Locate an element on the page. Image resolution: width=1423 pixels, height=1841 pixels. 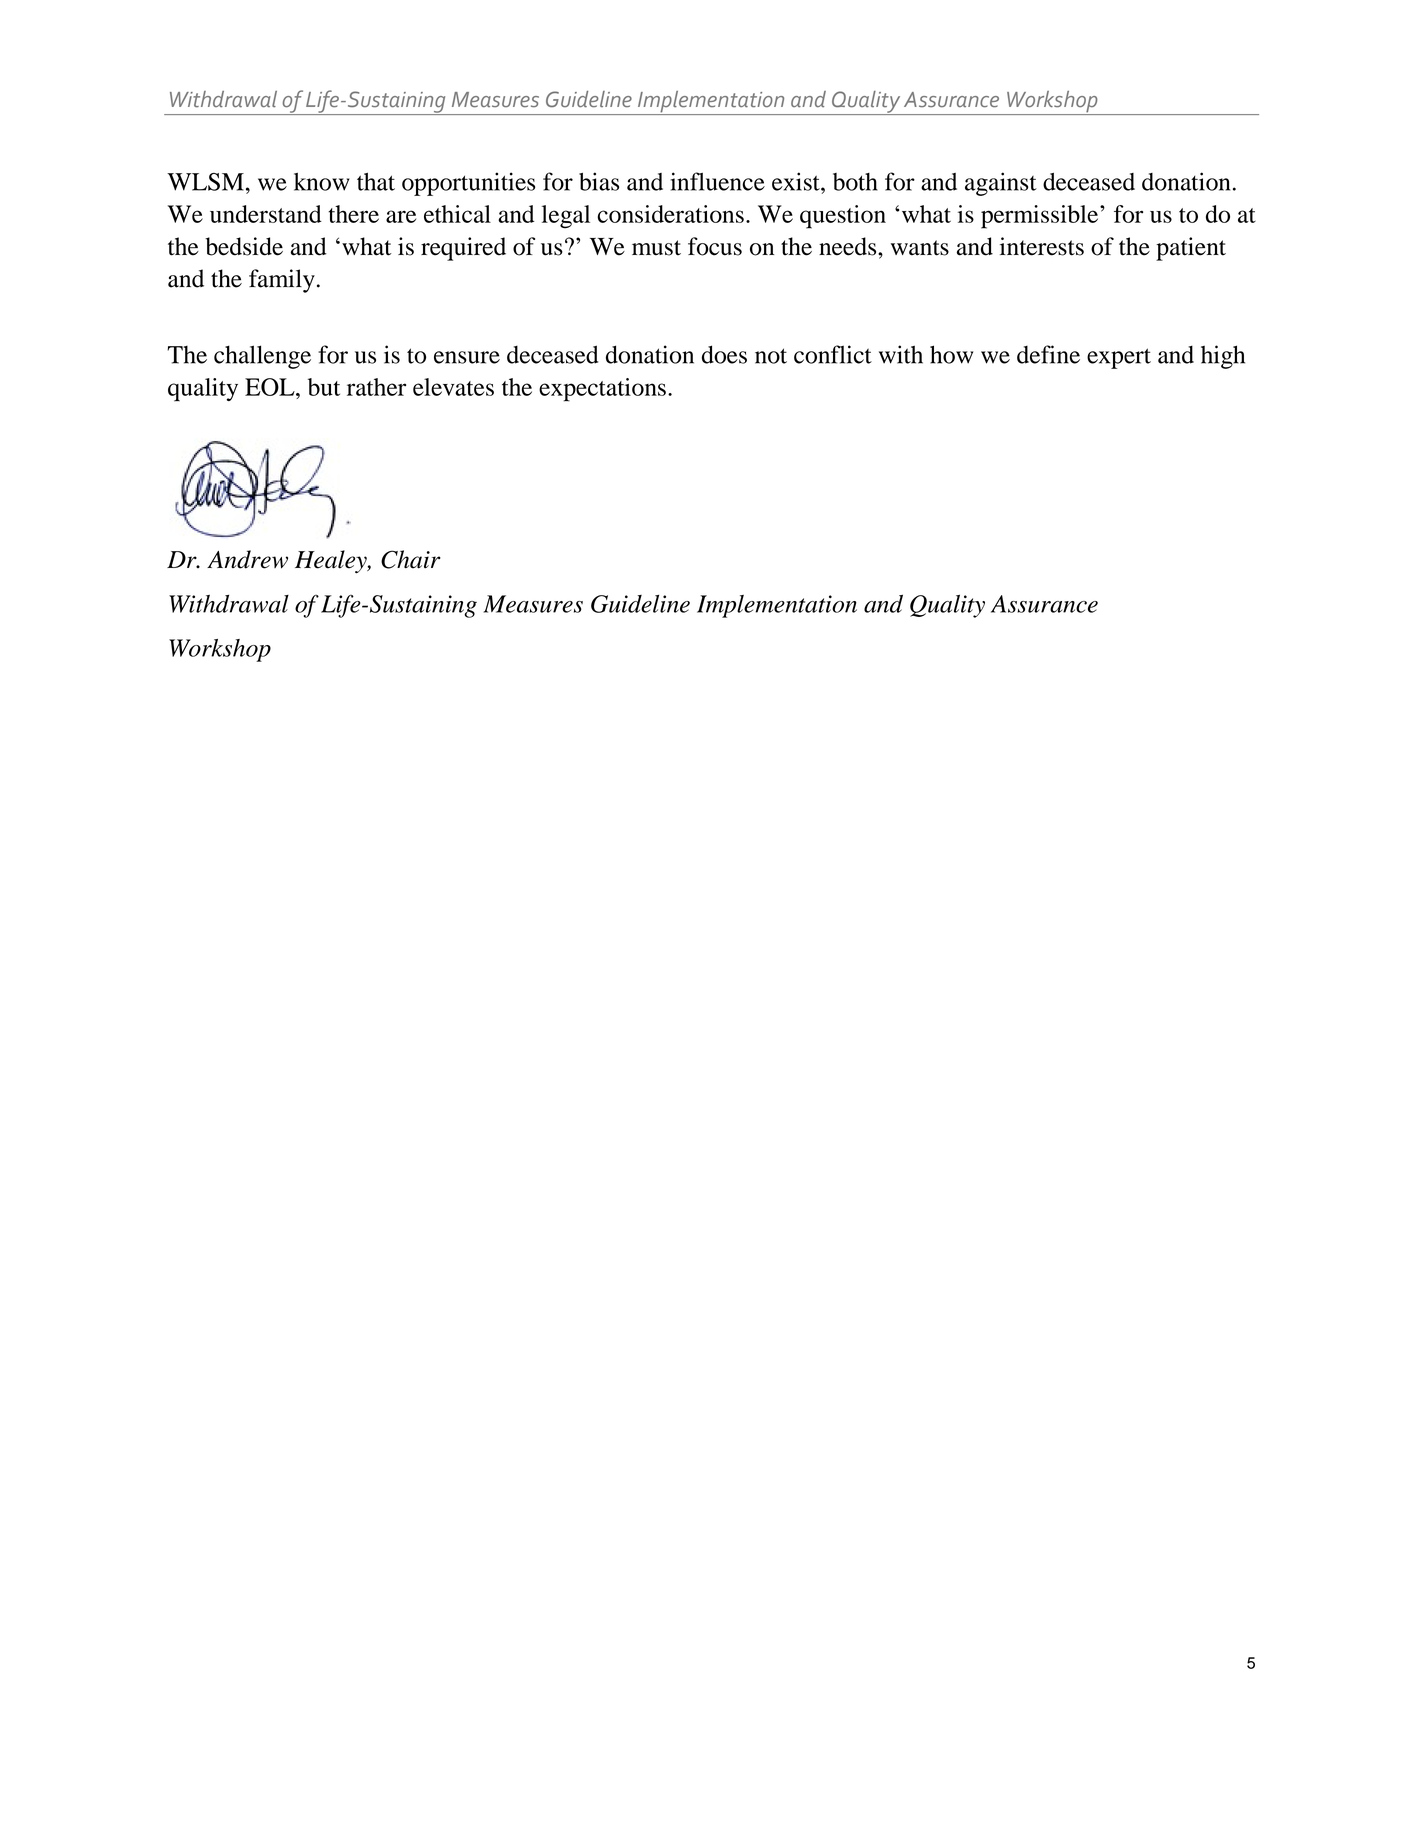
expert is located at coordinates (1119, 358).
